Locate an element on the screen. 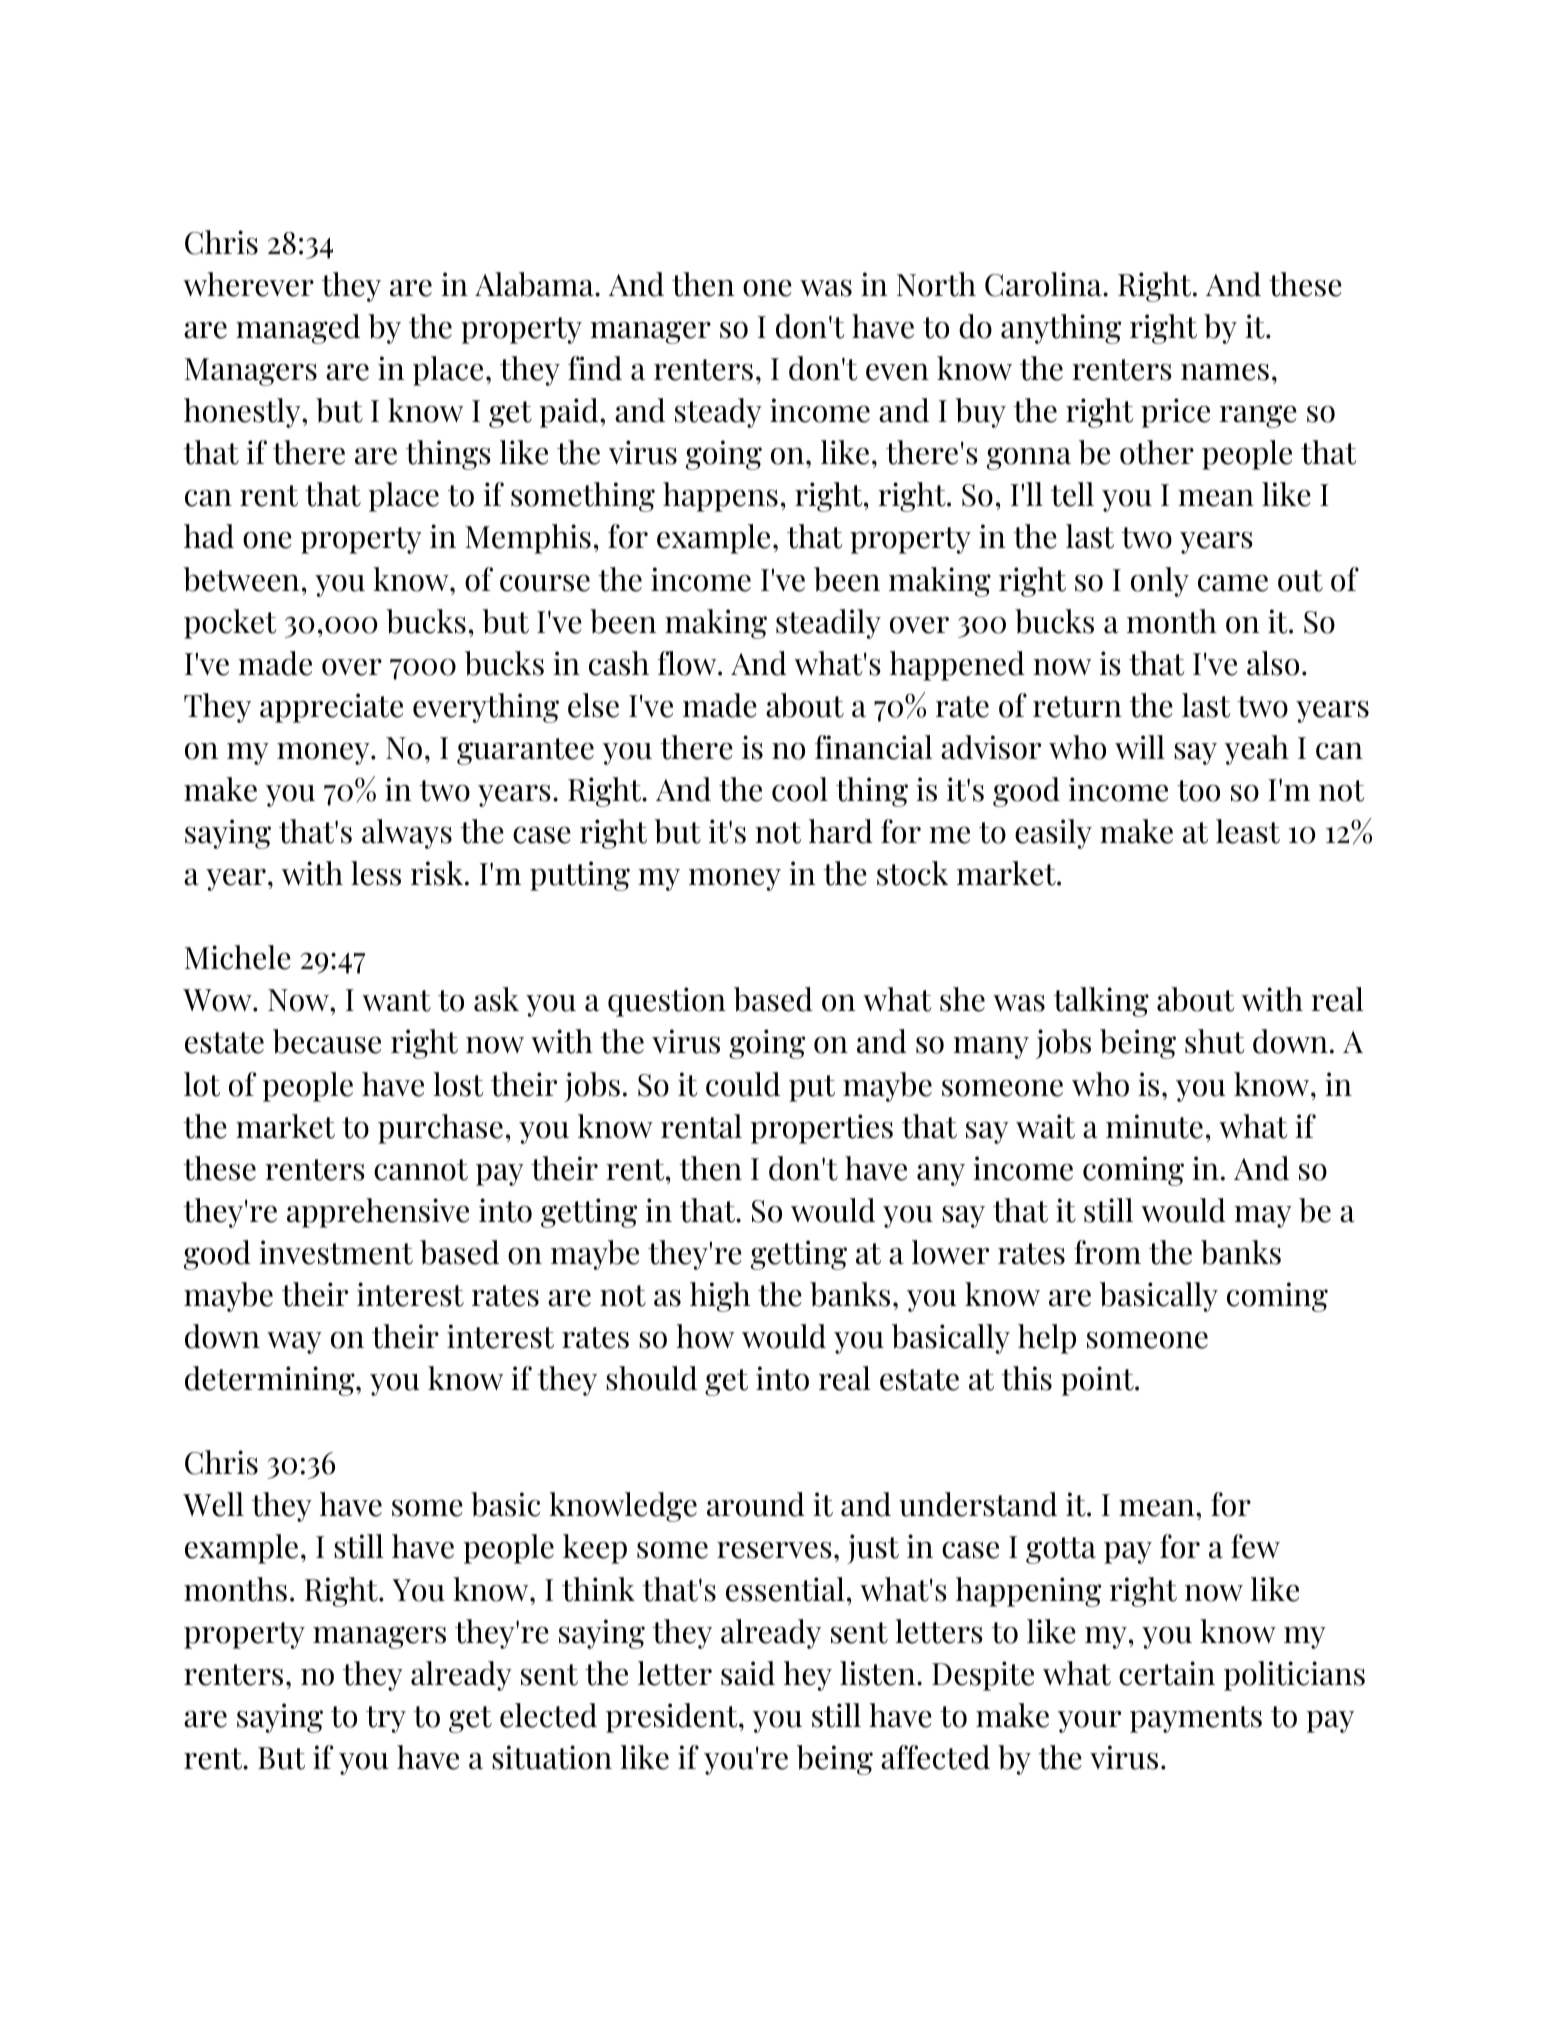 This screenshot has height=2020, width=1561. try is located at coordinates (386, 1719).
